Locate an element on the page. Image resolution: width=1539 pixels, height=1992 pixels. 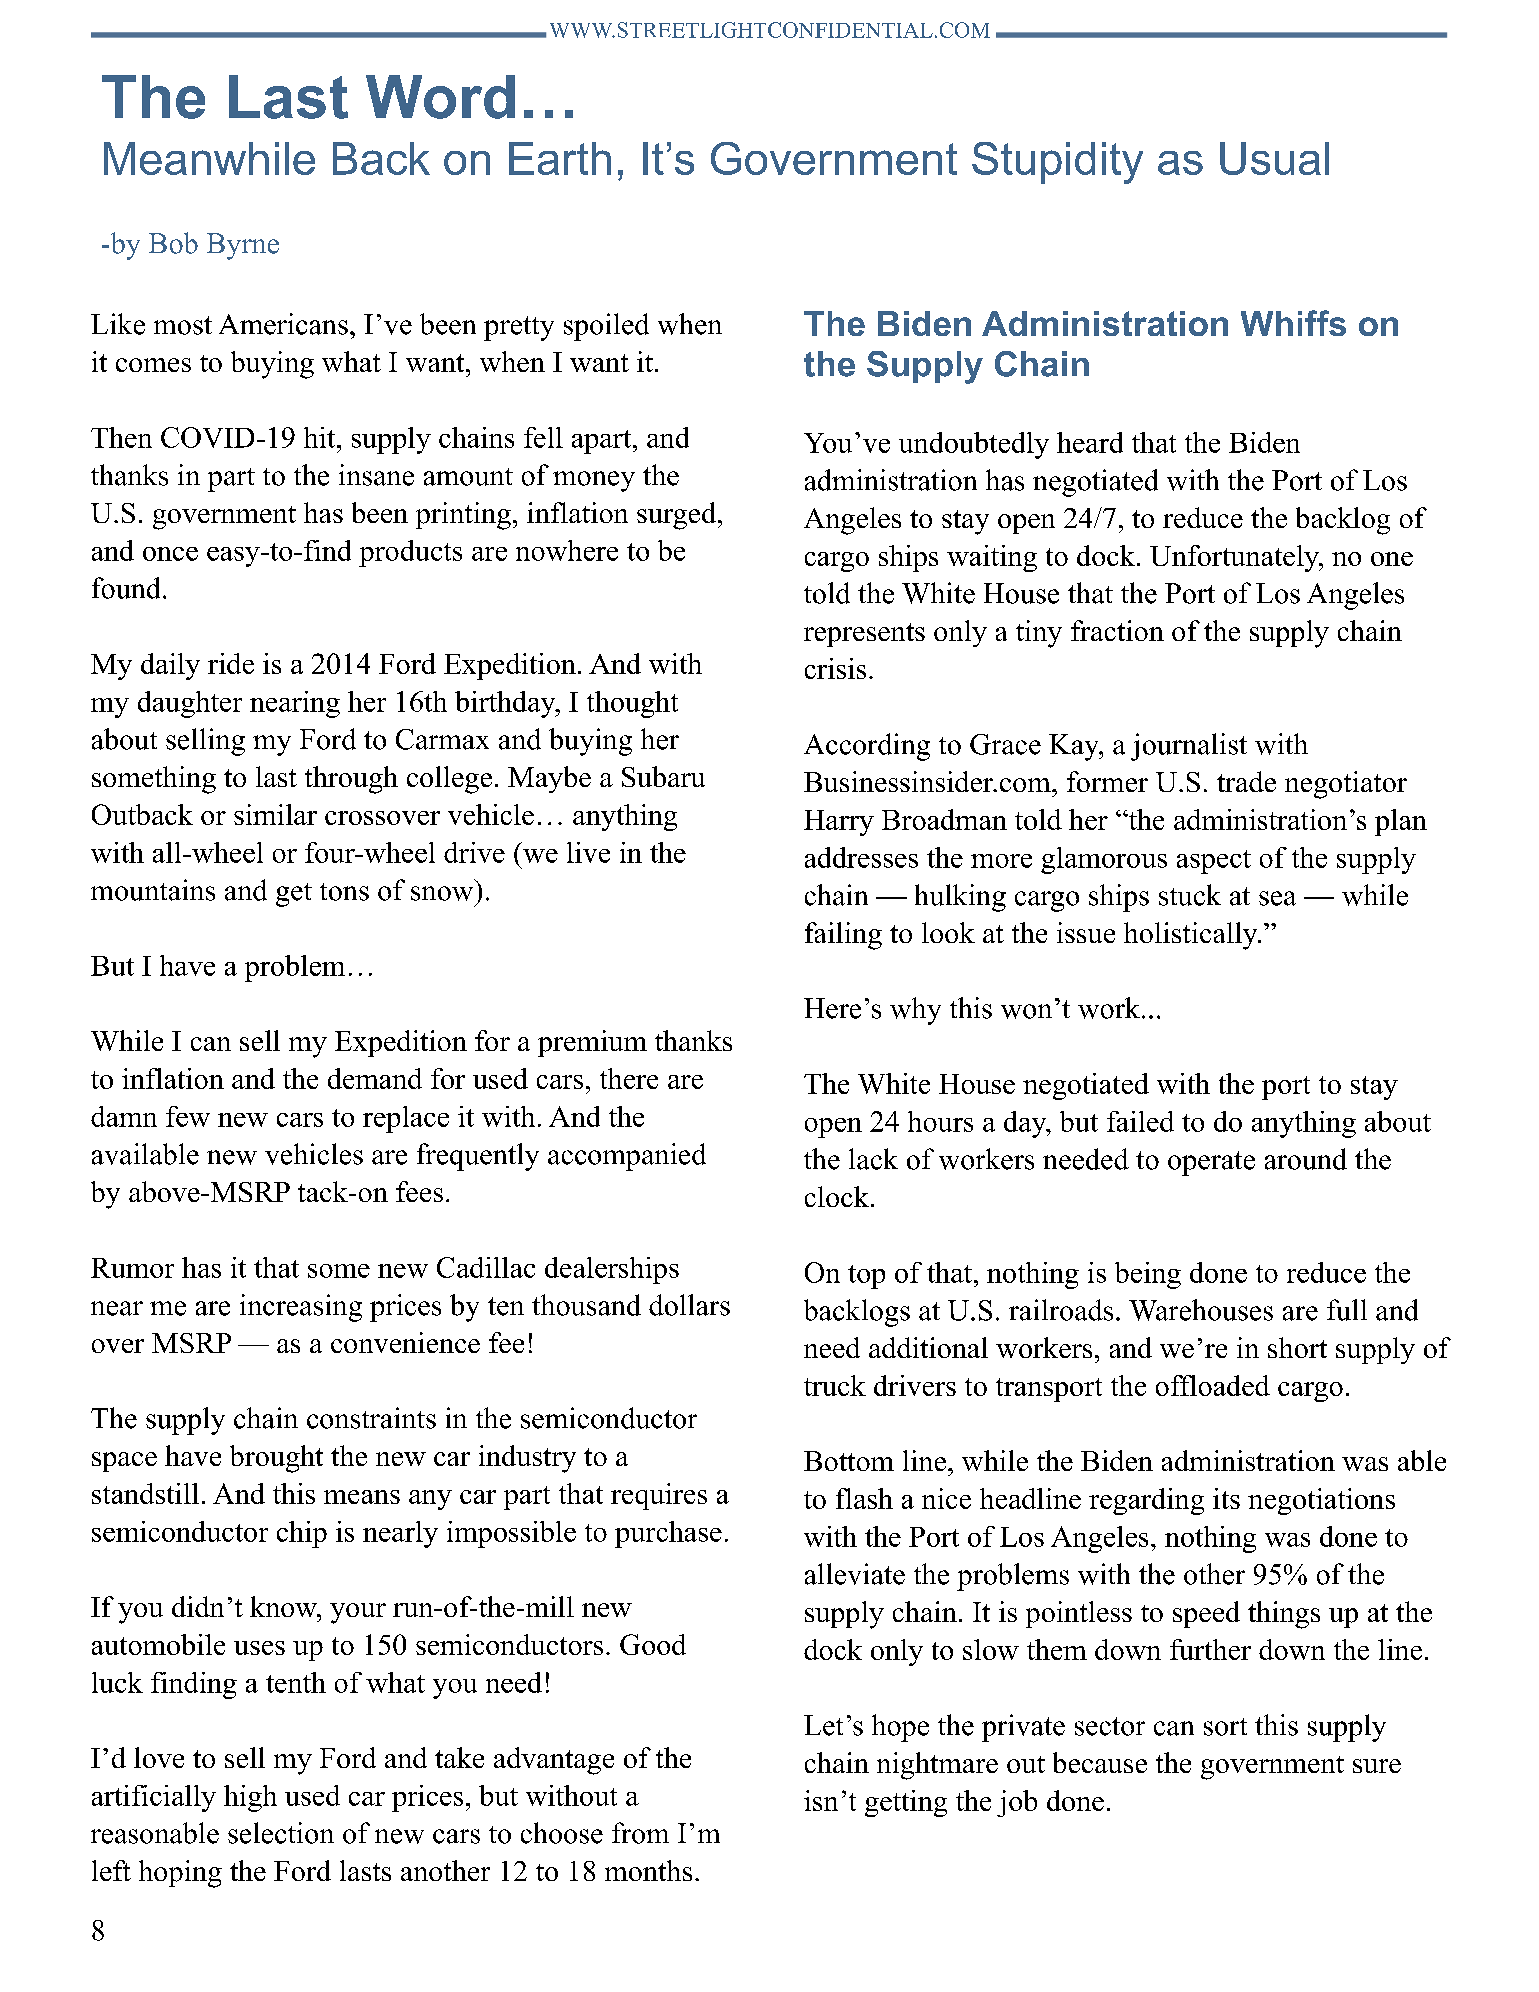
tons is located at coordinates (344, 892).
